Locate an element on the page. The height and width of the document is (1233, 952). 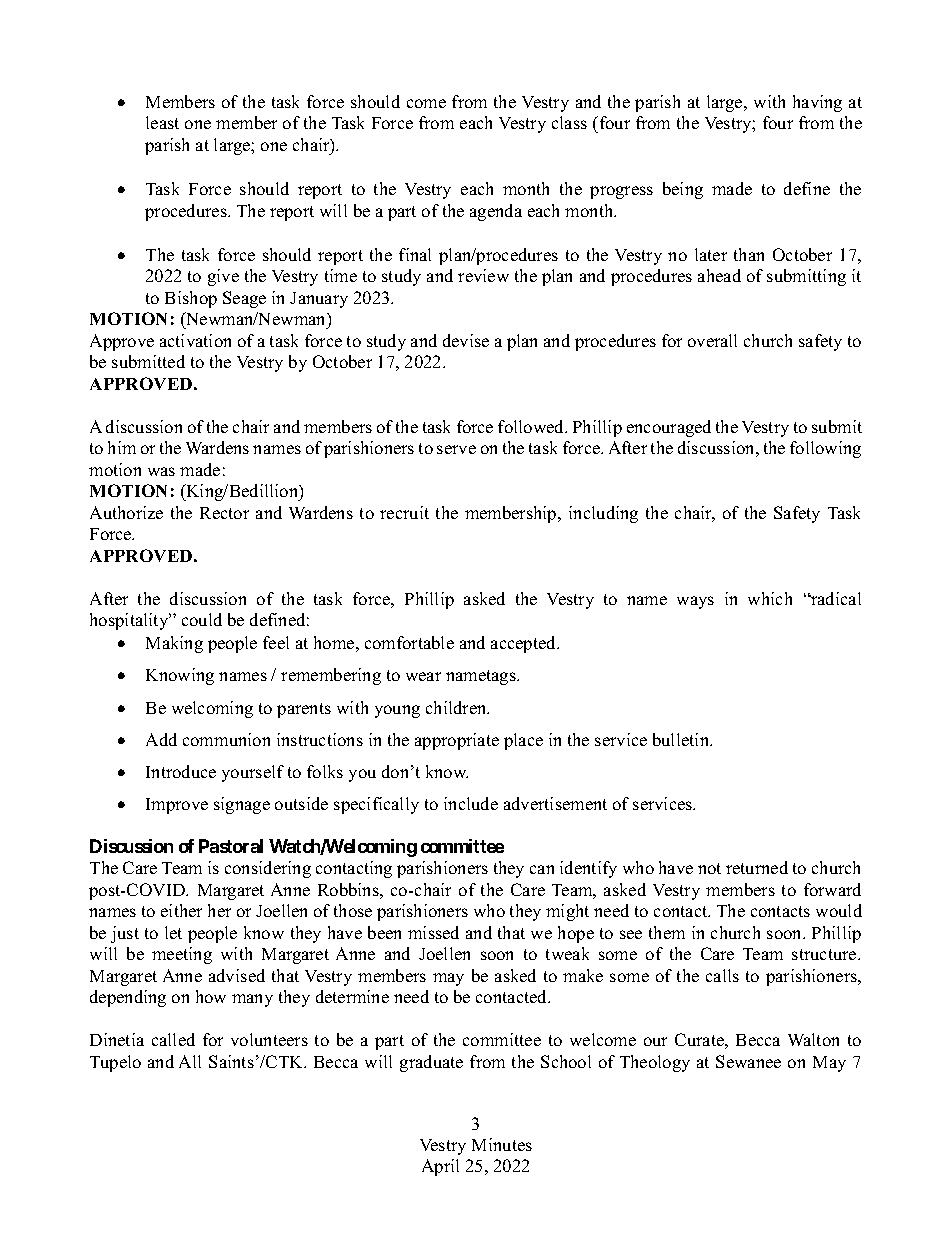
Tupelo is located at coordinates (115, 1063).
